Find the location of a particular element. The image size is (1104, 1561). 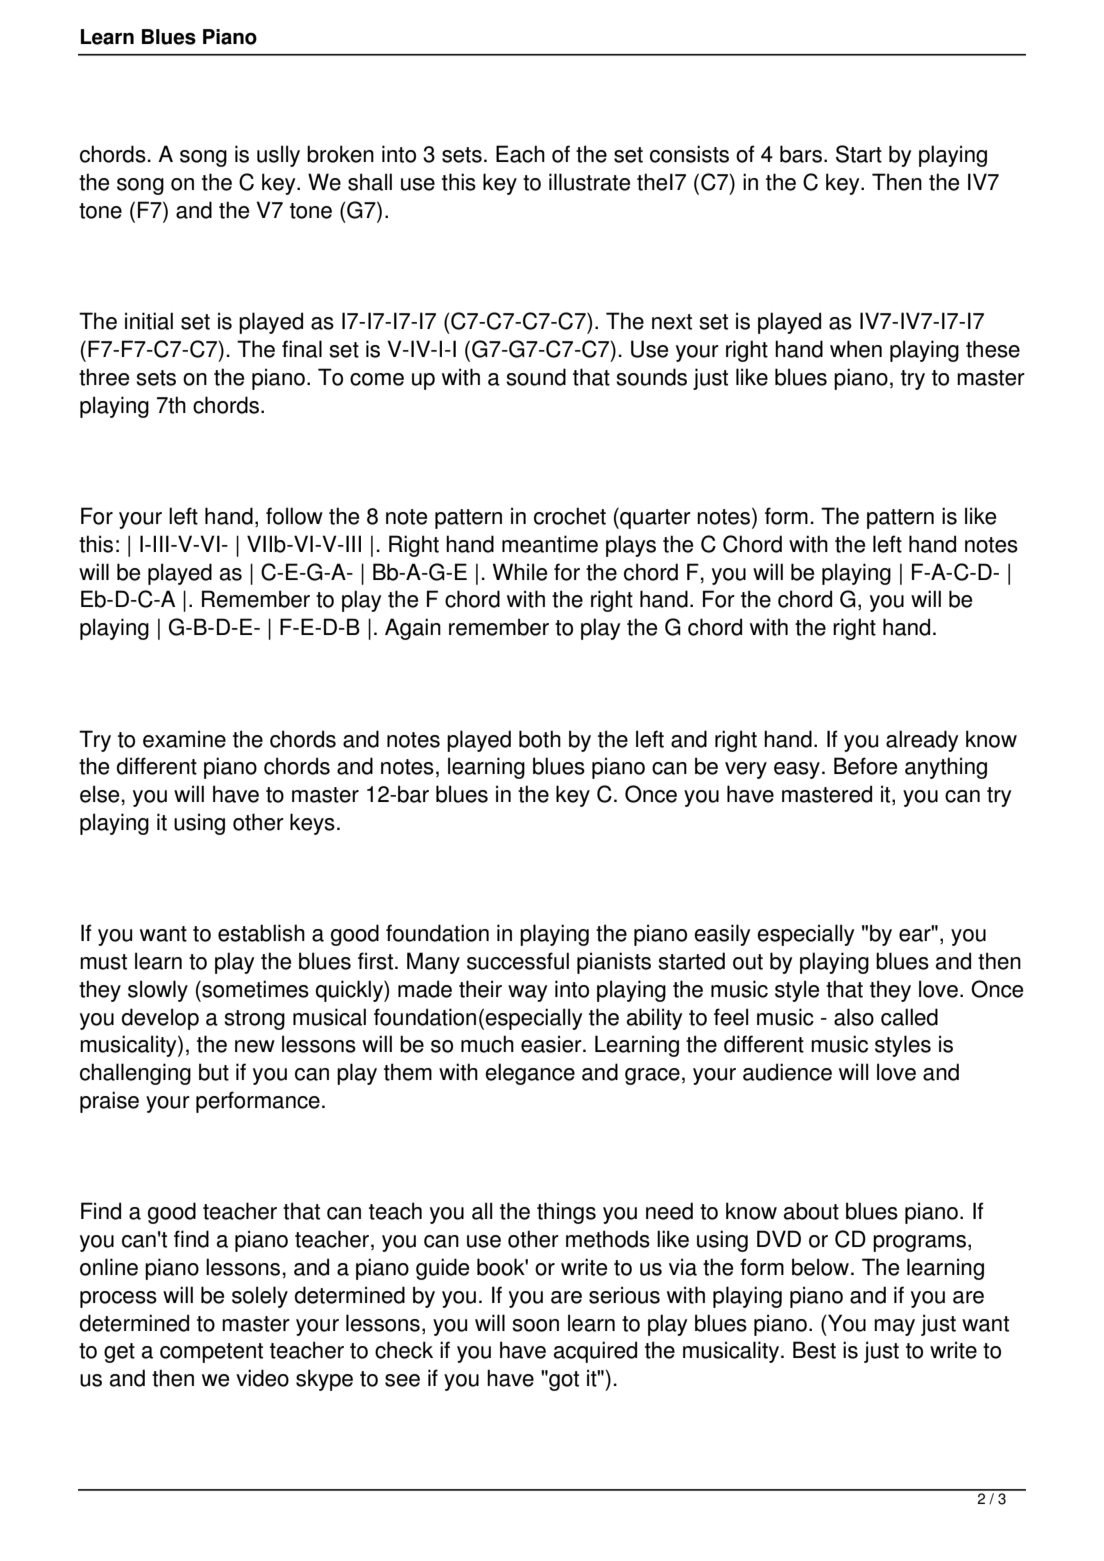

examine is located at coordinates (184, 739).
